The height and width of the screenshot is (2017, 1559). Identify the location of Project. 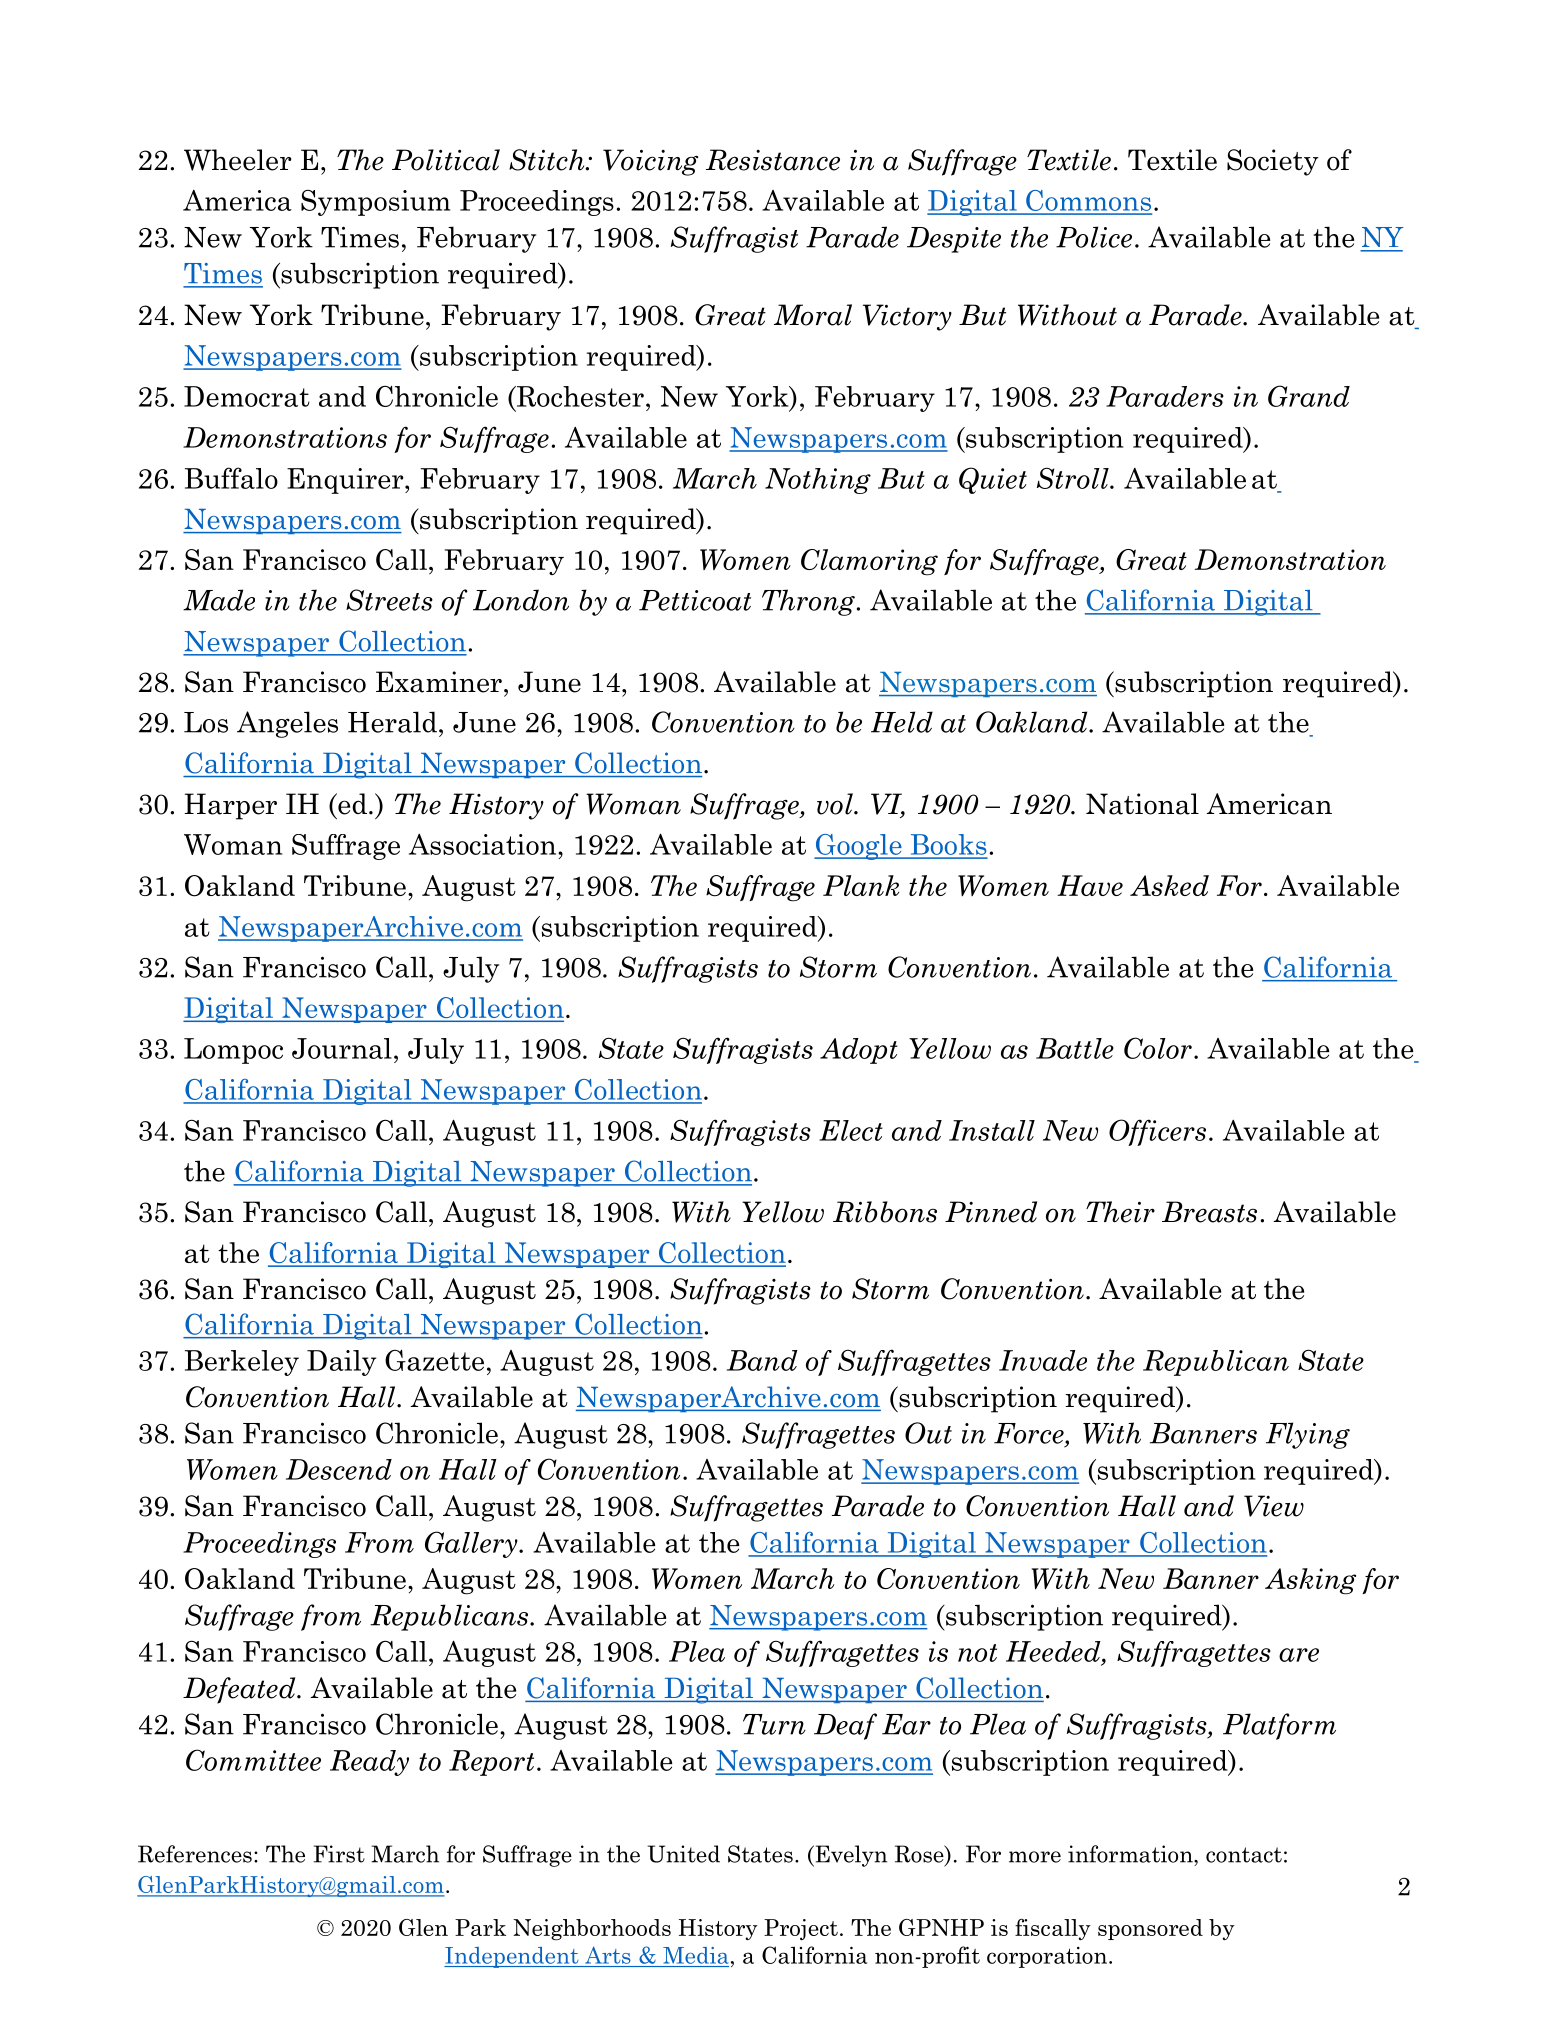
(801, 1929).
